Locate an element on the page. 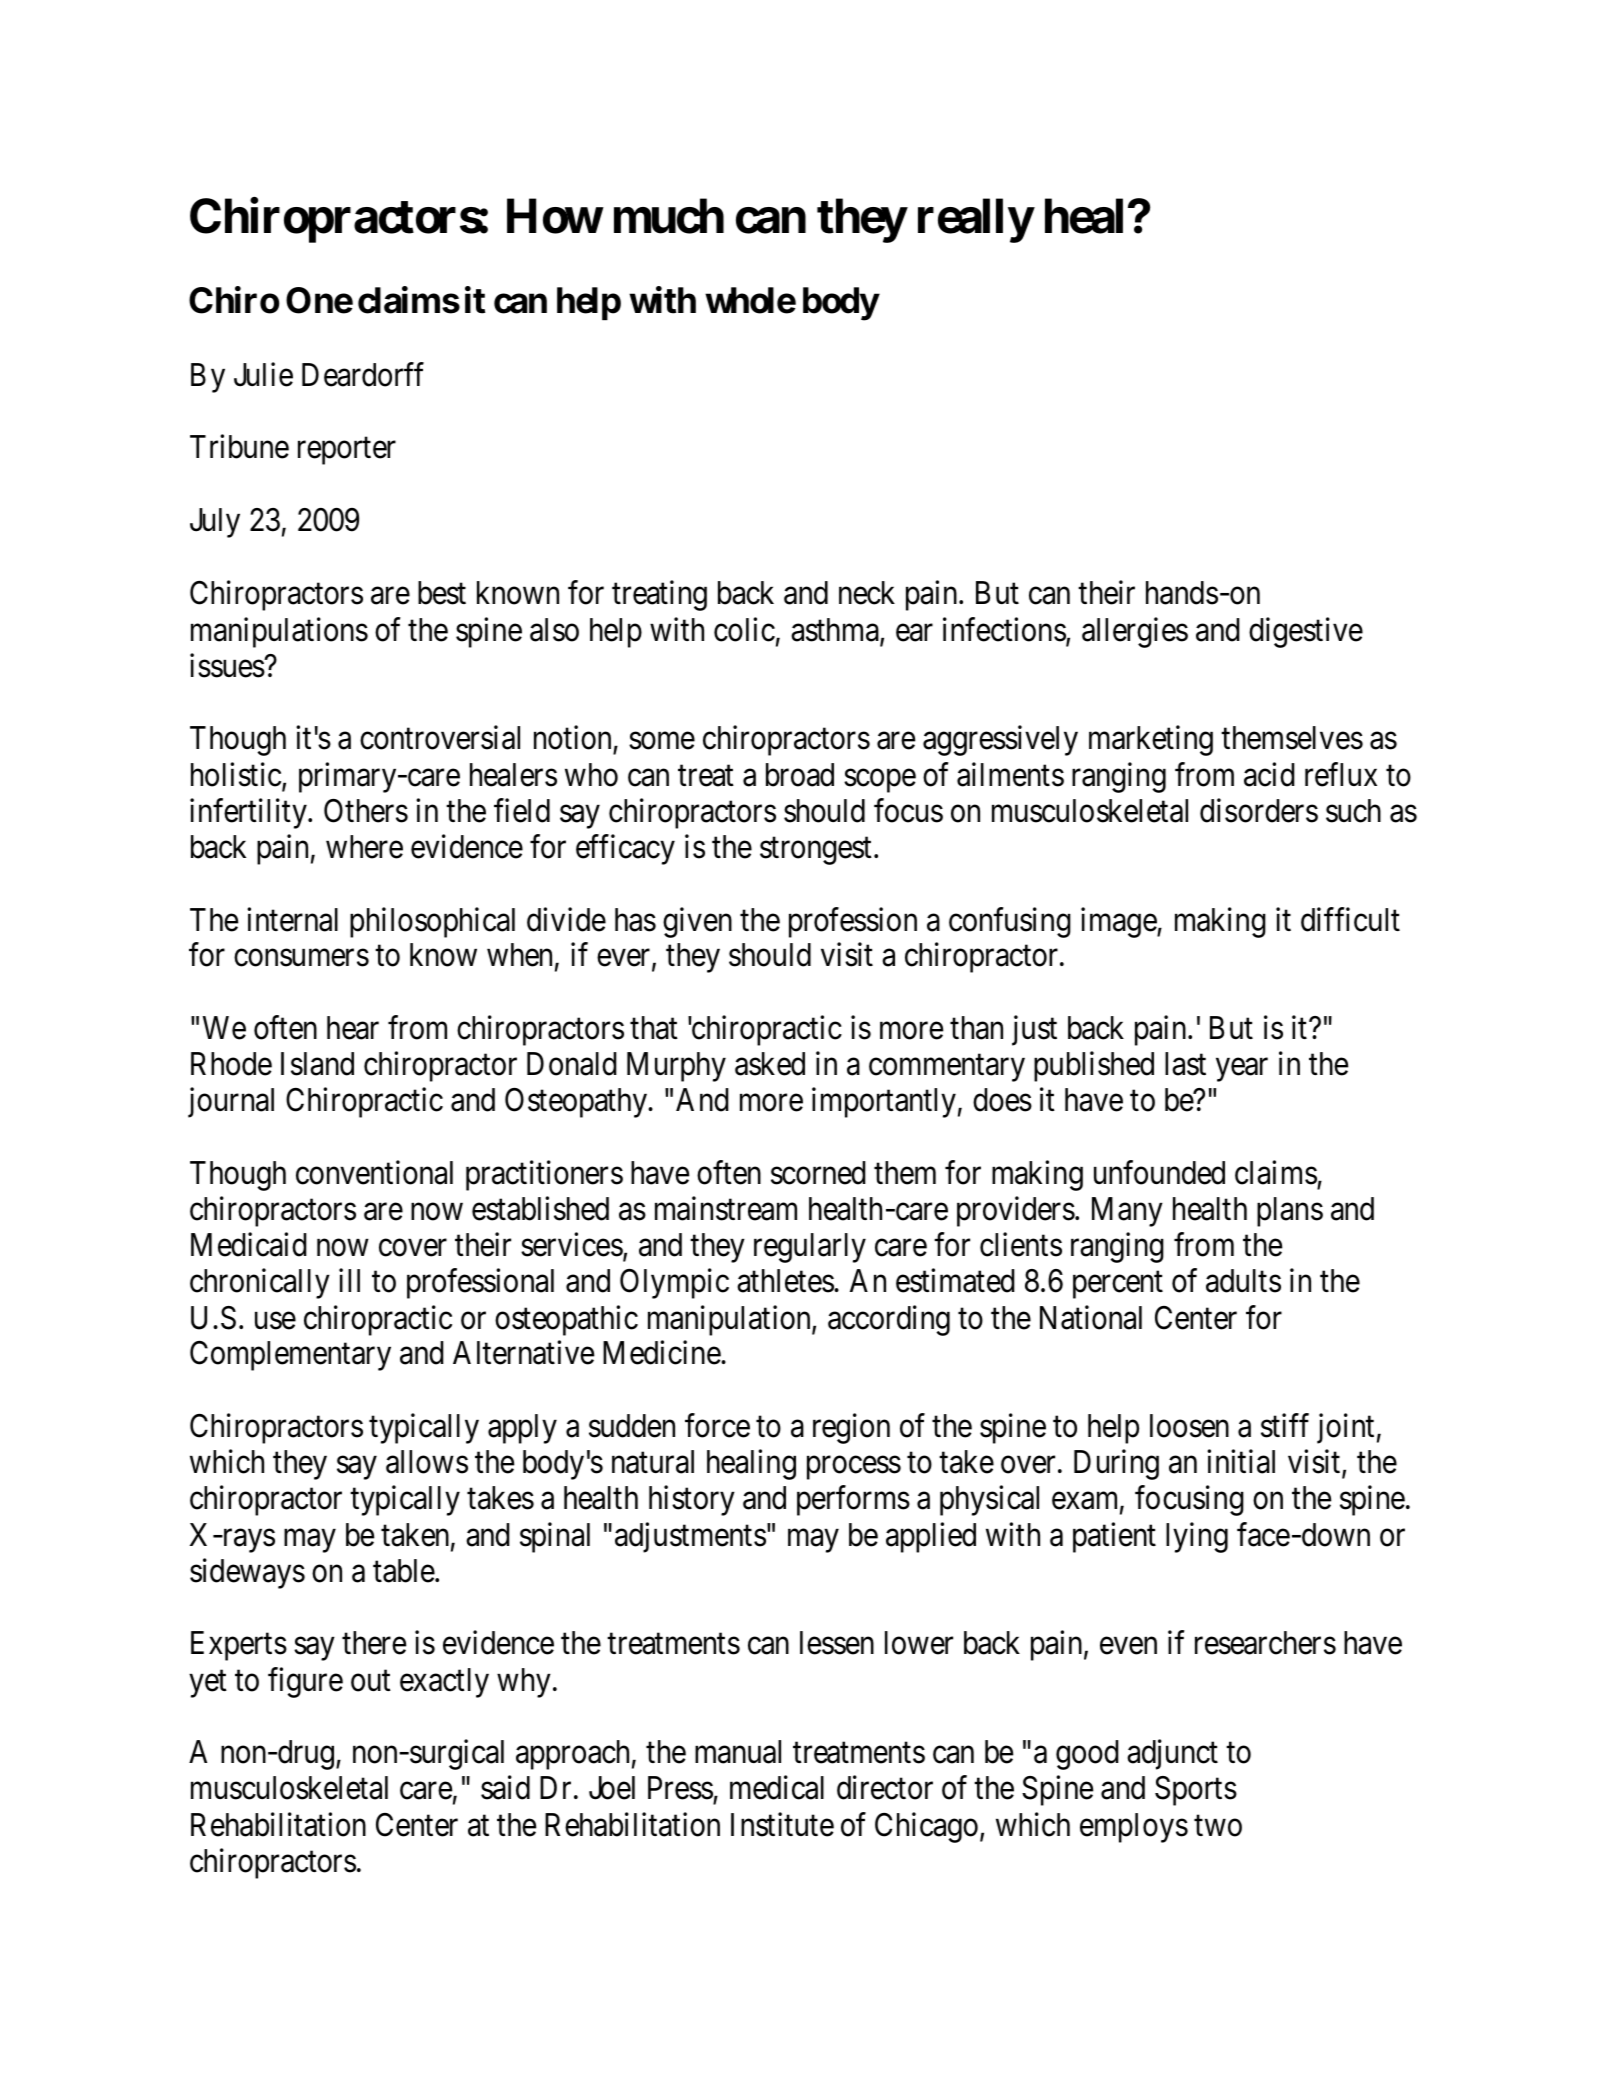 The image size is (1605, 2078). hear is located at coordinates (353, 1028).
